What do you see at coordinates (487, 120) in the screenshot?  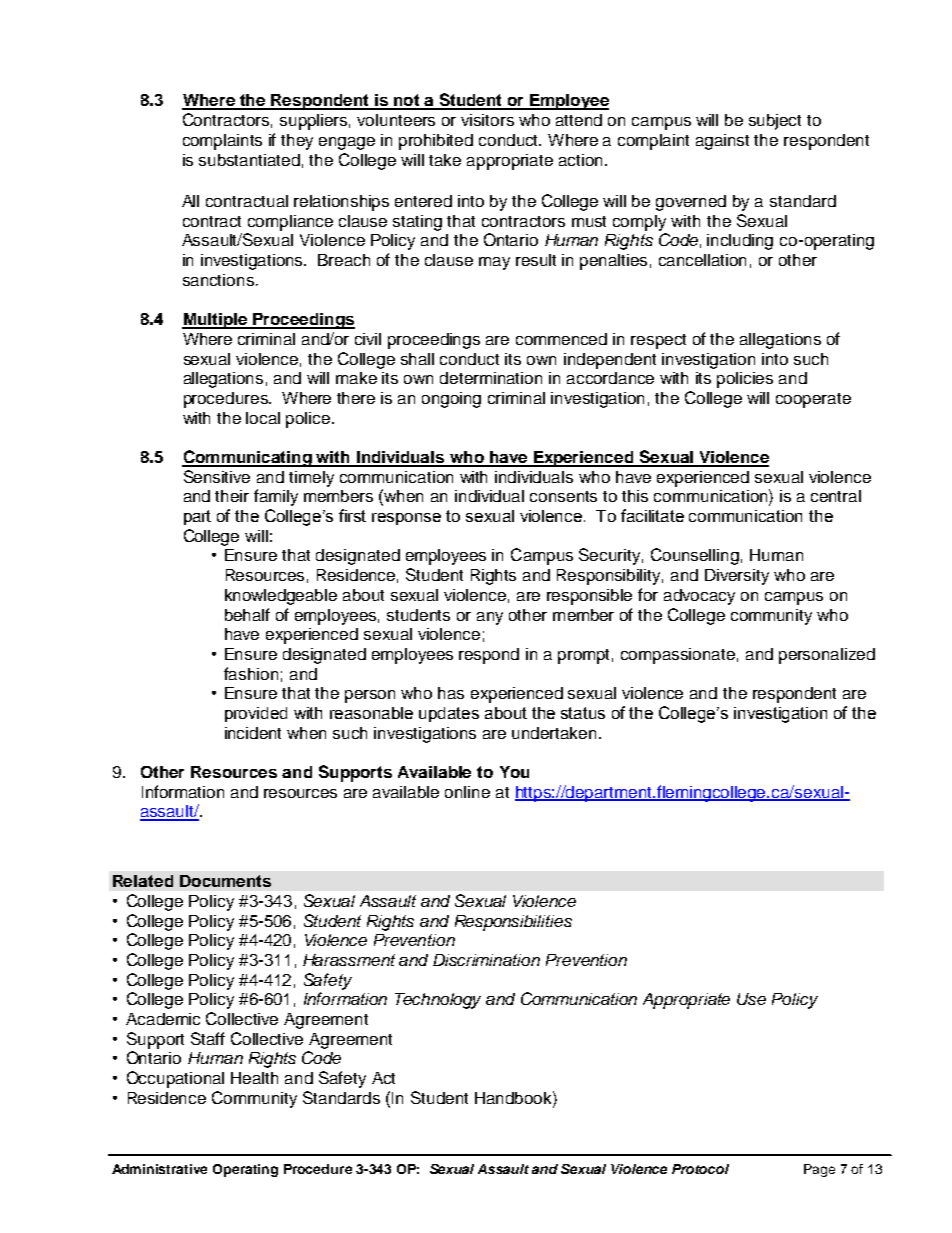 I see `visitors` at bounding box center [487, 120].
